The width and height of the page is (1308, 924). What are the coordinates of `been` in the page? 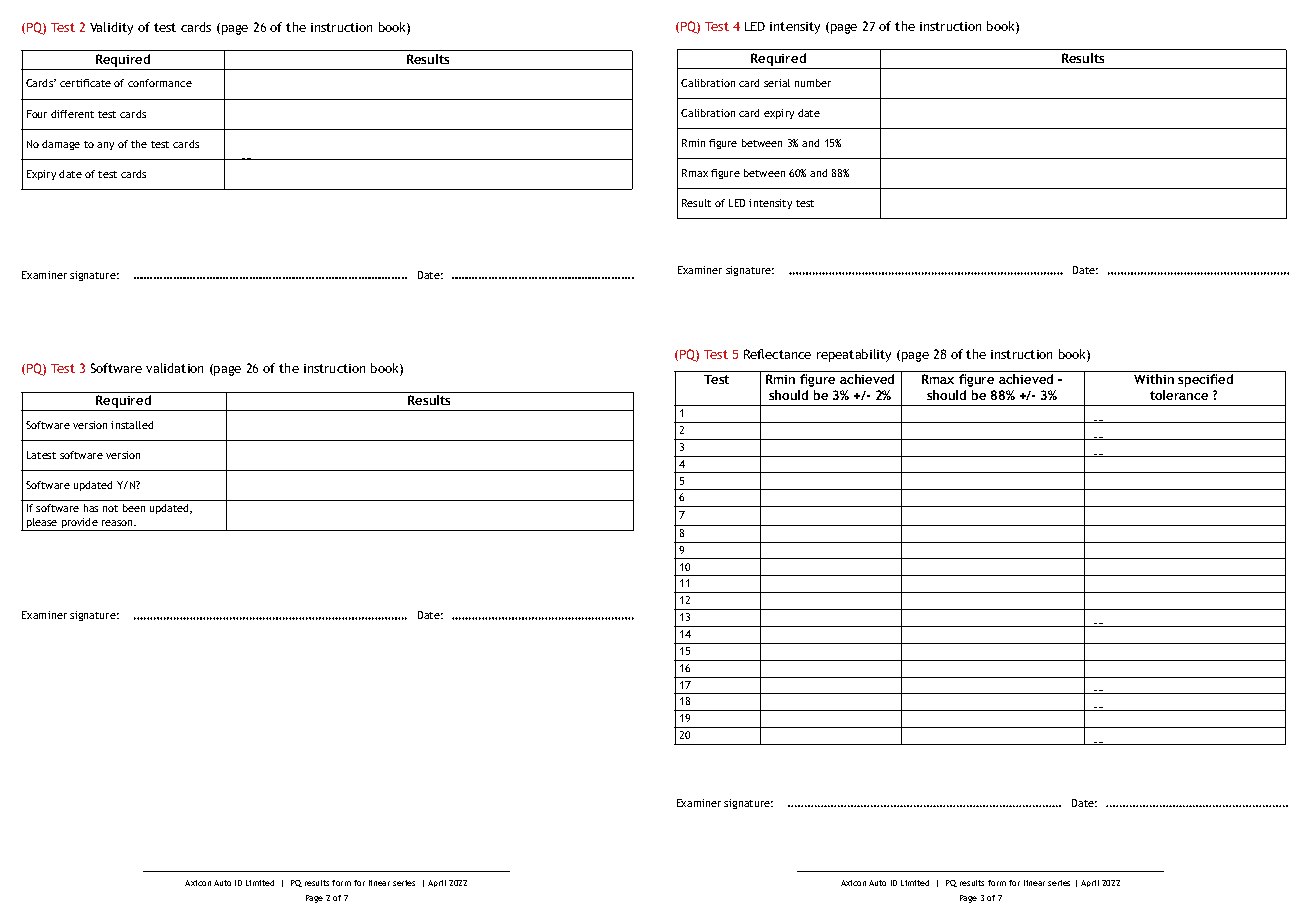 It's located at (134, 508).
